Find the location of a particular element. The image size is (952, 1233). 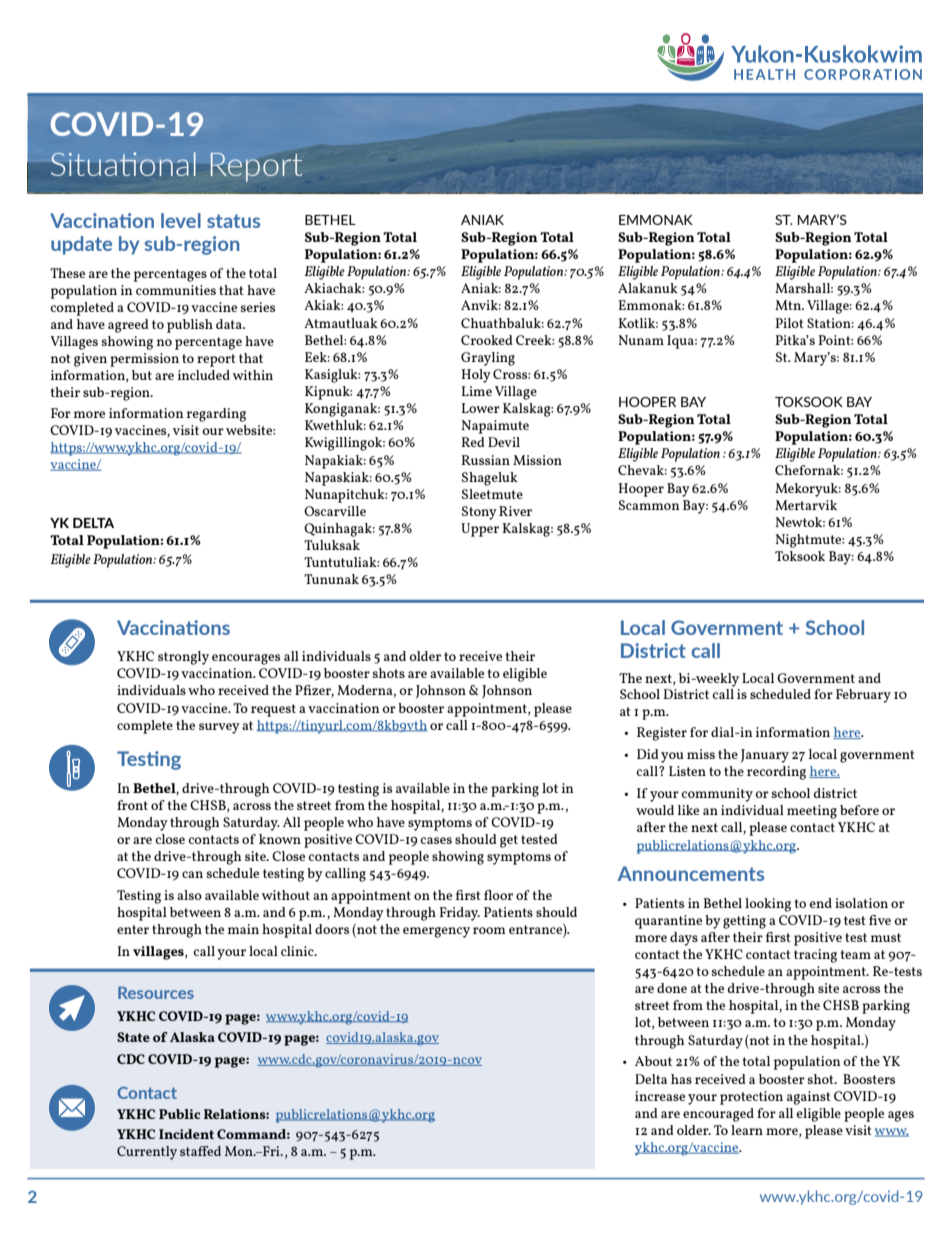

level is located at coordinates (181, 220).
